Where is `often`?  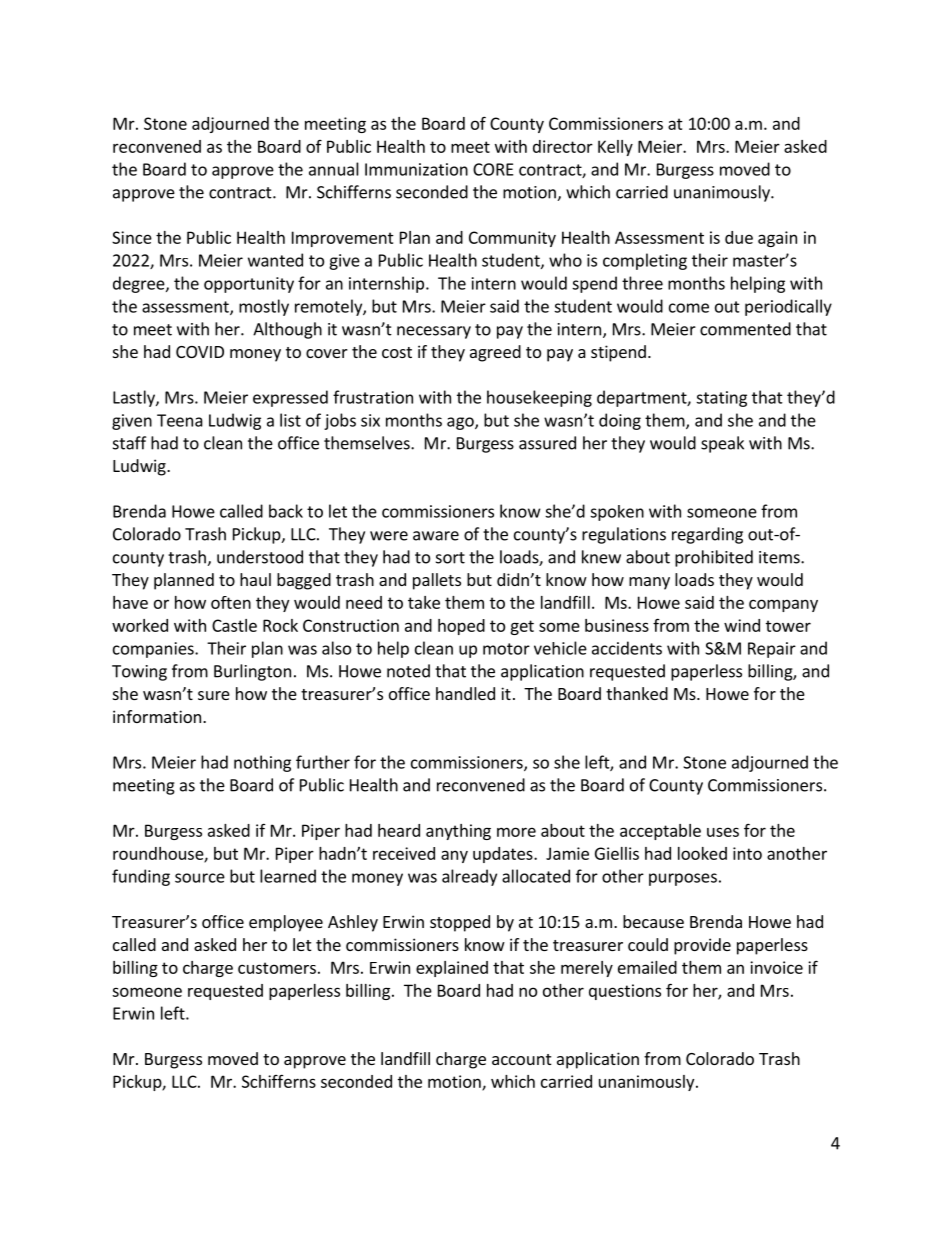 often is located at coordinates (231, 602).
